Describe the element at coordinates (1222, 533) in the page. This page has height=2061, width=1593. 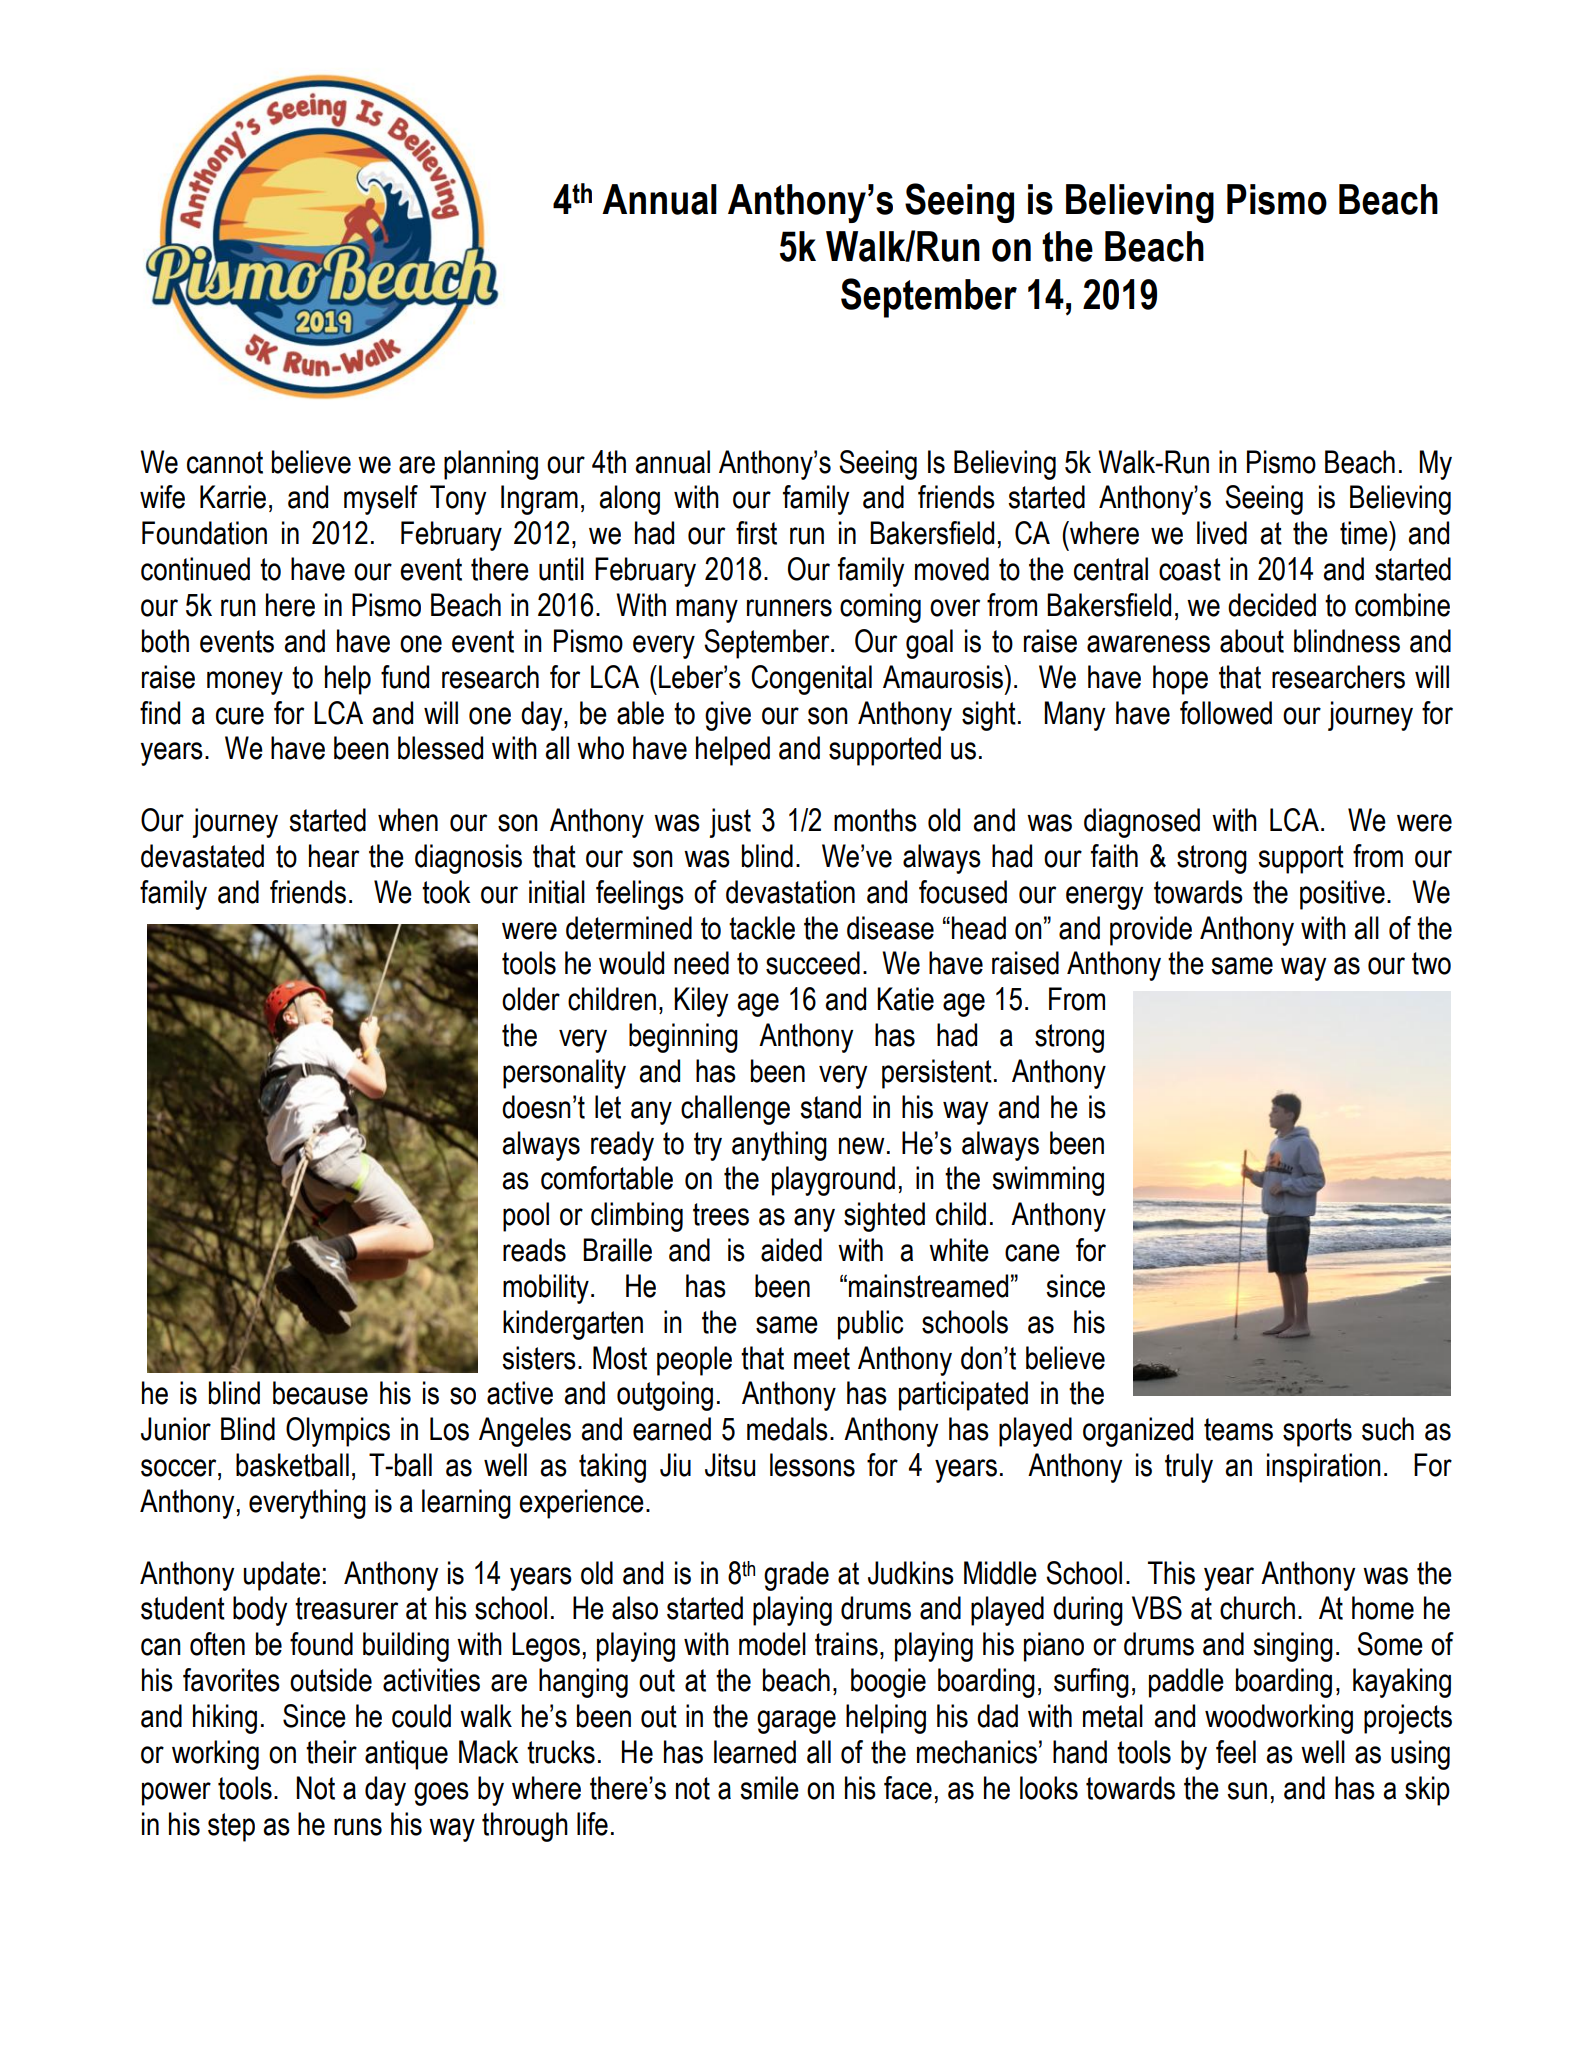
I see `lived` at that location.
